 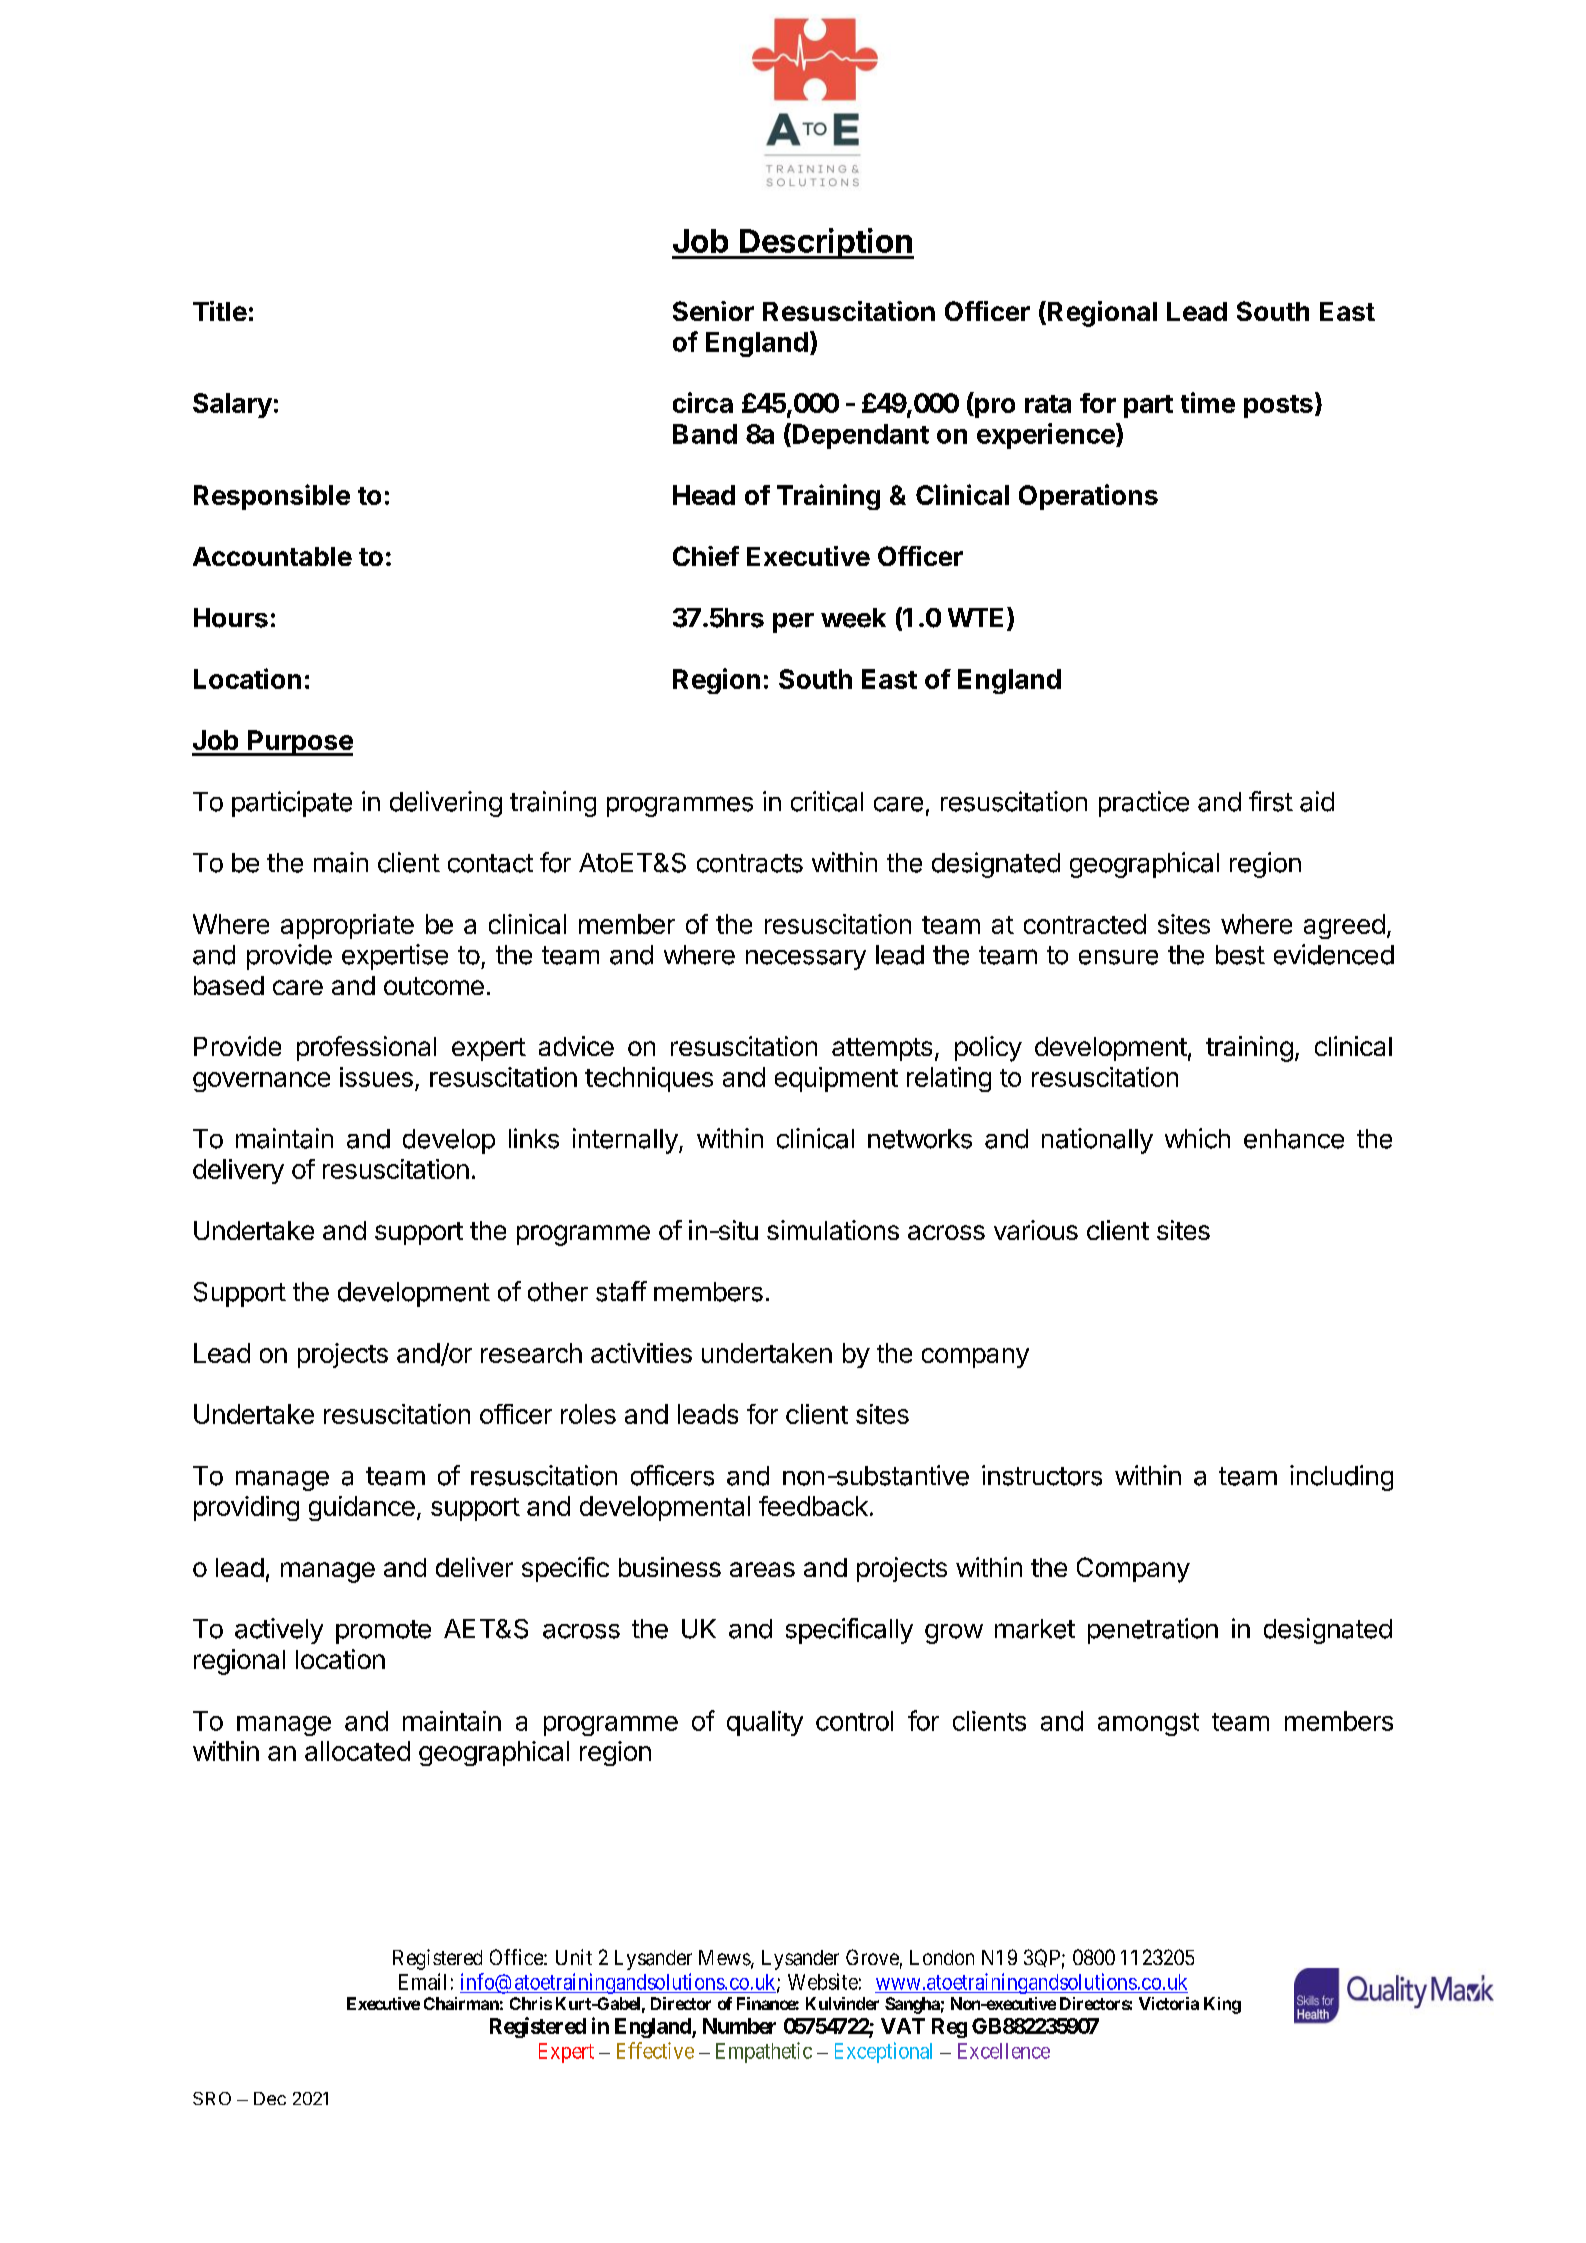 I want to click on Dec, so click(x=270, y=2098).
